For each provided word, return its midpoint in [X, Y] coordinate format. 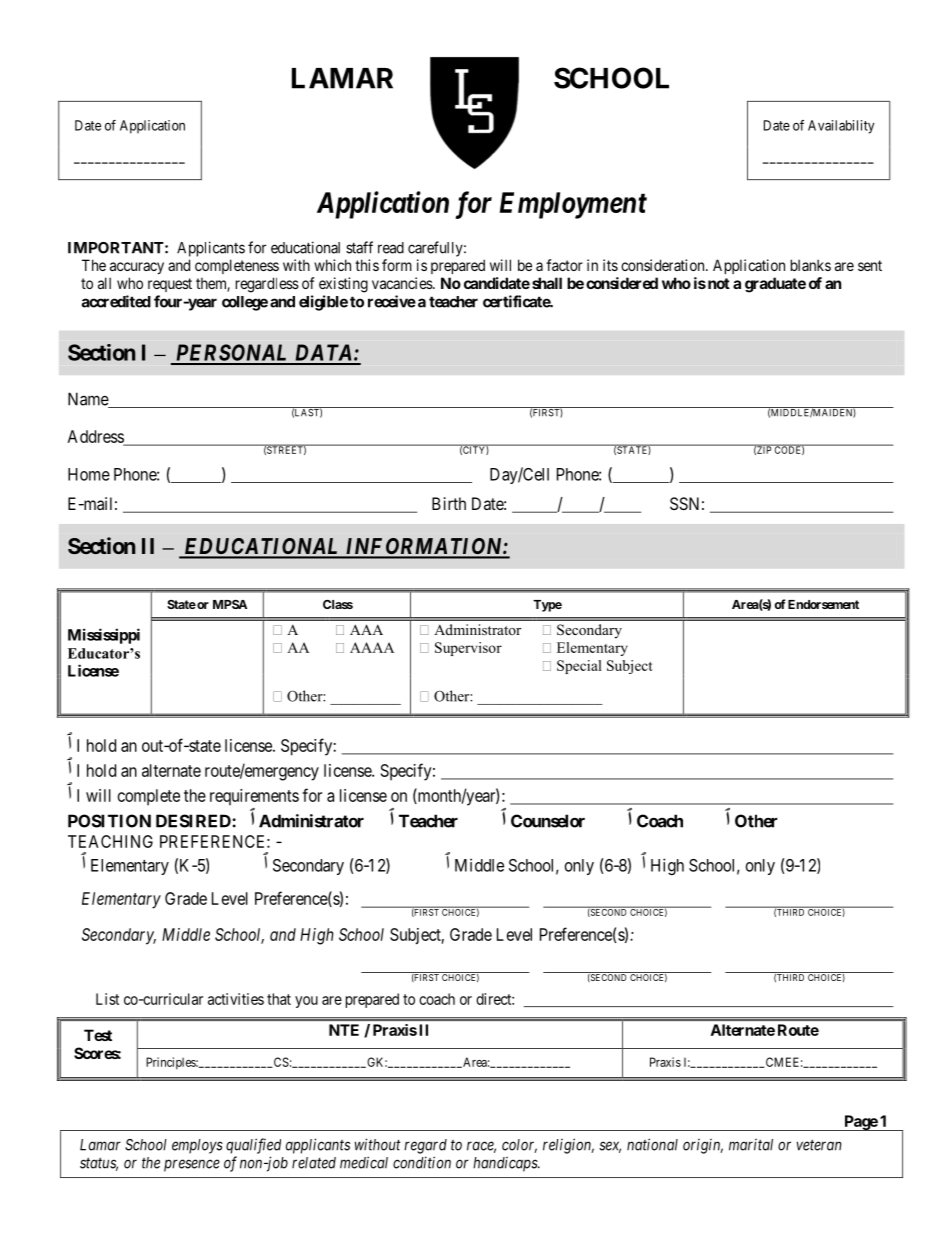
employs [197, 1146]
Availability [841, 127]
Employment [573, 205]
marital [751, 1145]
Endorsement [823, 604]
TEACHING [110, 841]
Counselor [548, 821]
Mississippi [104, 636]
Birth [449, 503]
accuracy [137, 268]
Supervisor [468, 649]
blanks [811, 265]
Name [89, 400]
